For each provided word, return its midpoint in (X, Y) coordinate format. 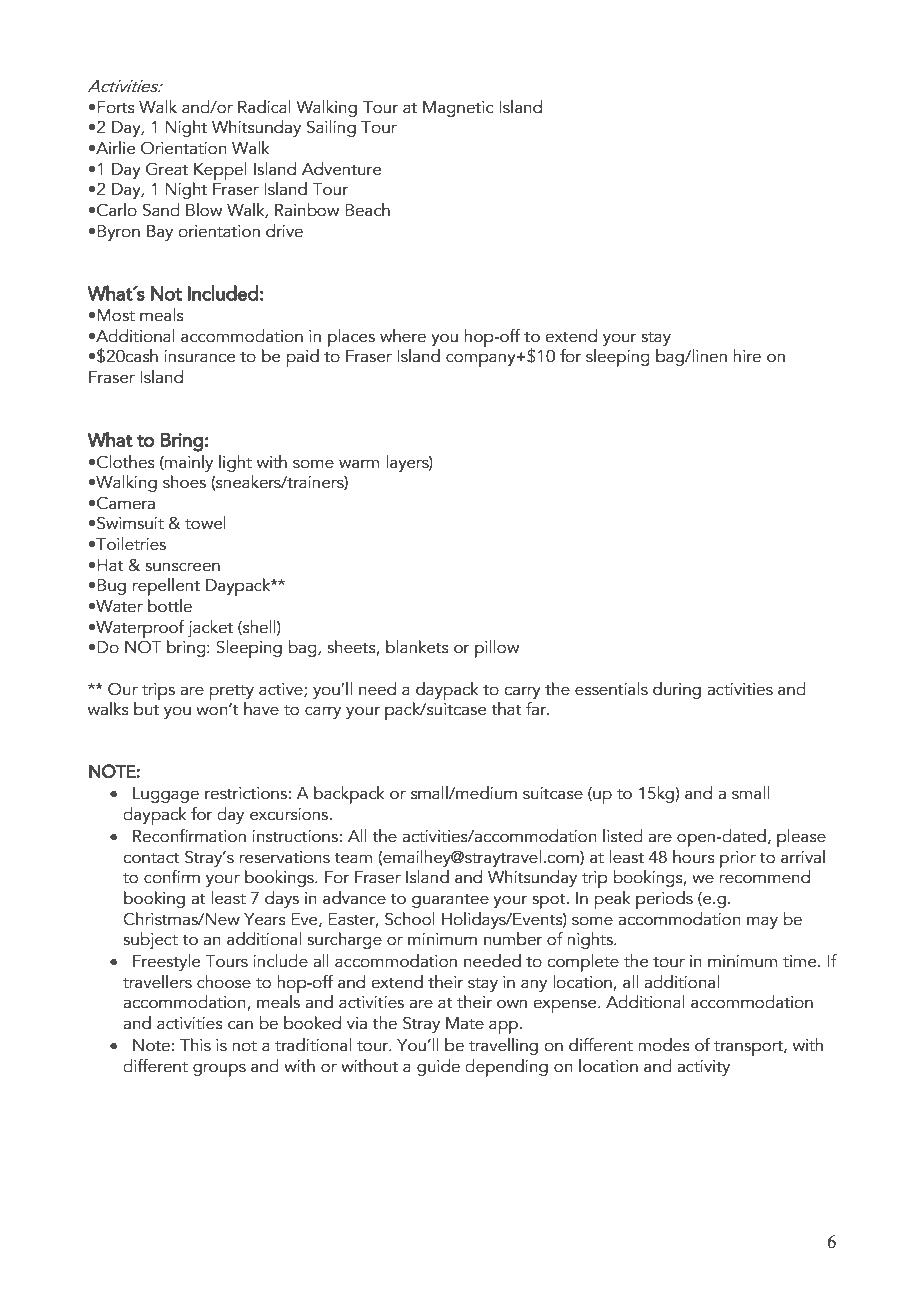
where (403, 336)
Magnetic (458, 109)
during (677, 690)
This (195, 1045)
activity (703, 1068)
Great (167, 169)
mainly (188, 463)
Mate (465, 1023)
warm (359, 464)
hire (747, 356)
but (146, 709)
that (506, 709)
